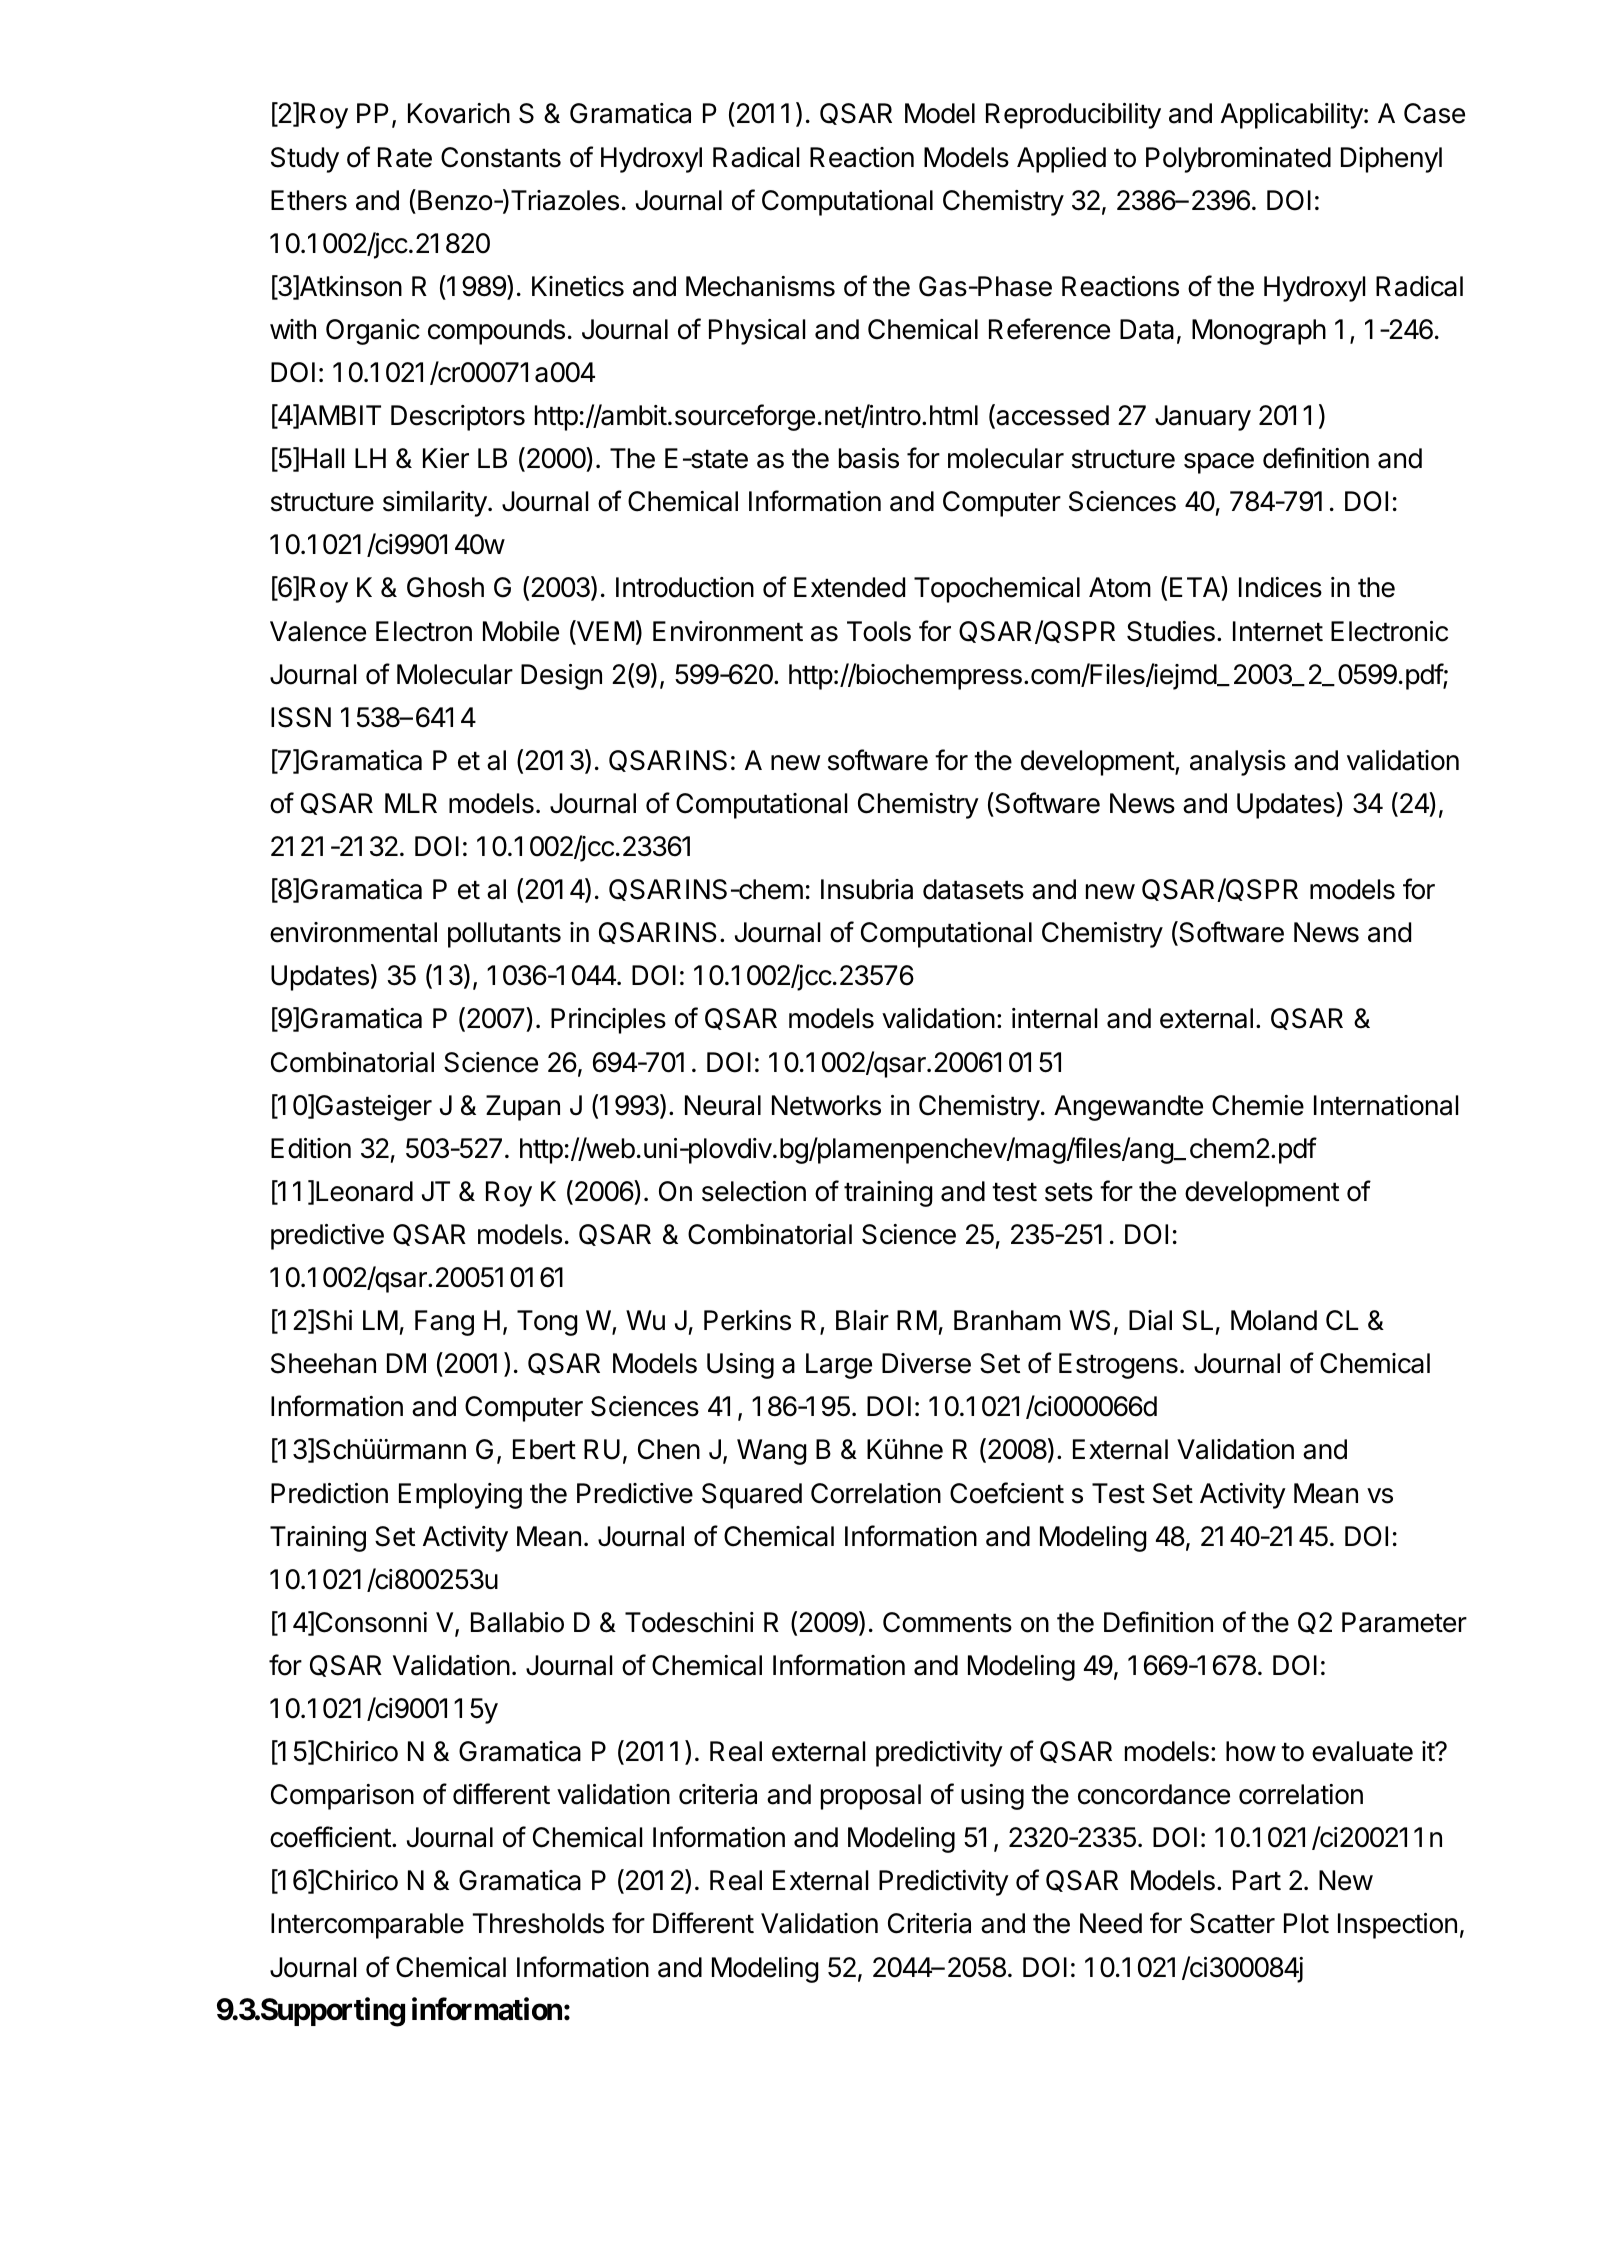 This screenshot has width=1603, height=2268. I want to click on proposal, so click(871, 1797).
